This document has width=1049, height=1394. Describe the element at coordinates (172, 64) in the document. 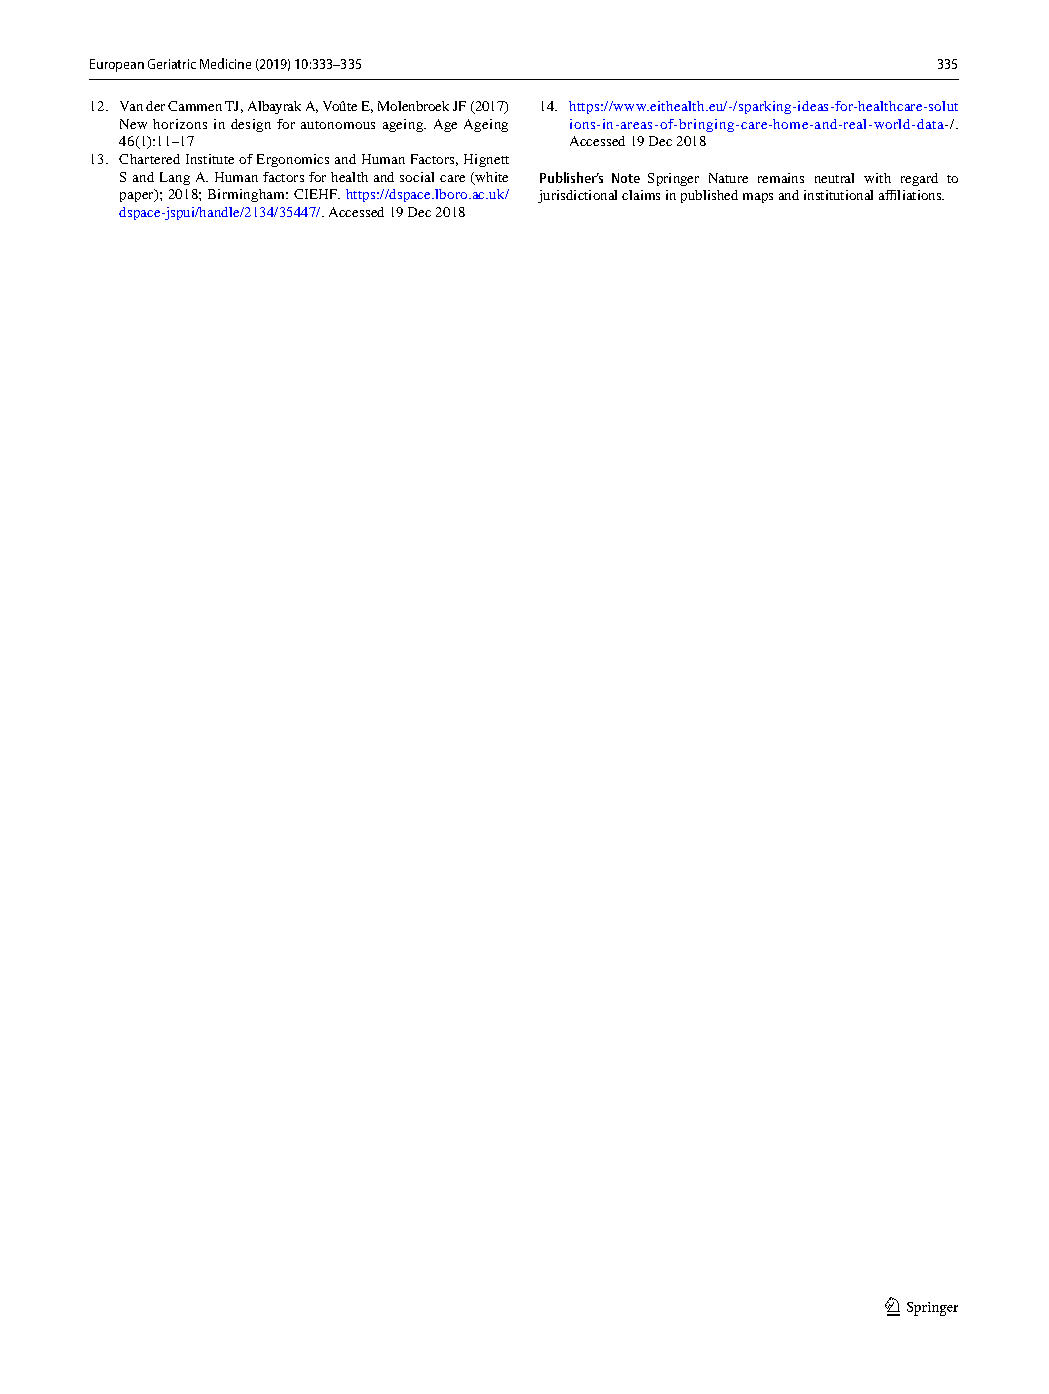

I see `Geriatric` at that location.
